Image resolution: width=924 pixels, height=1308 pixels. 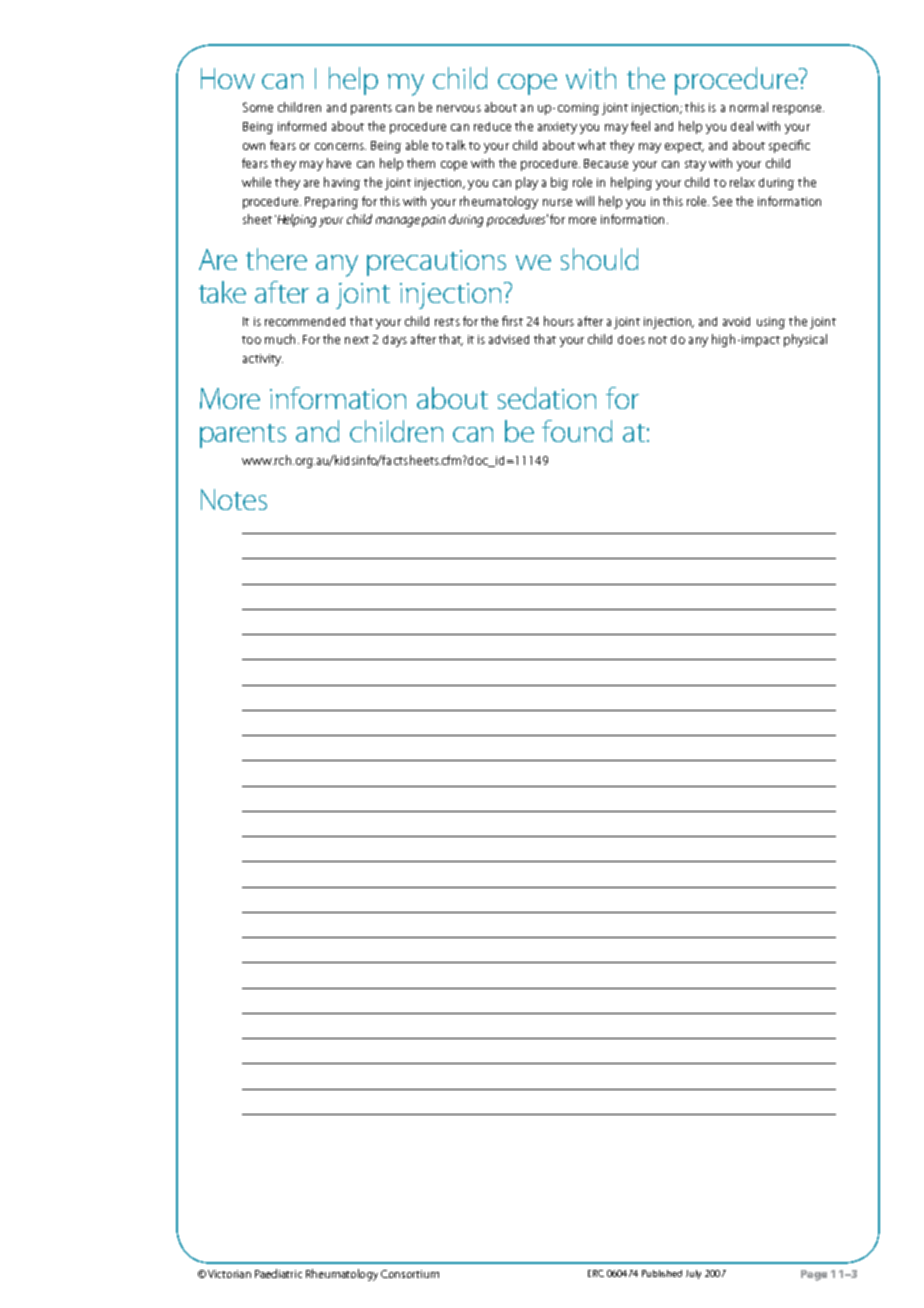 I want to click on Victorian, so click(x=229, y=1274).
